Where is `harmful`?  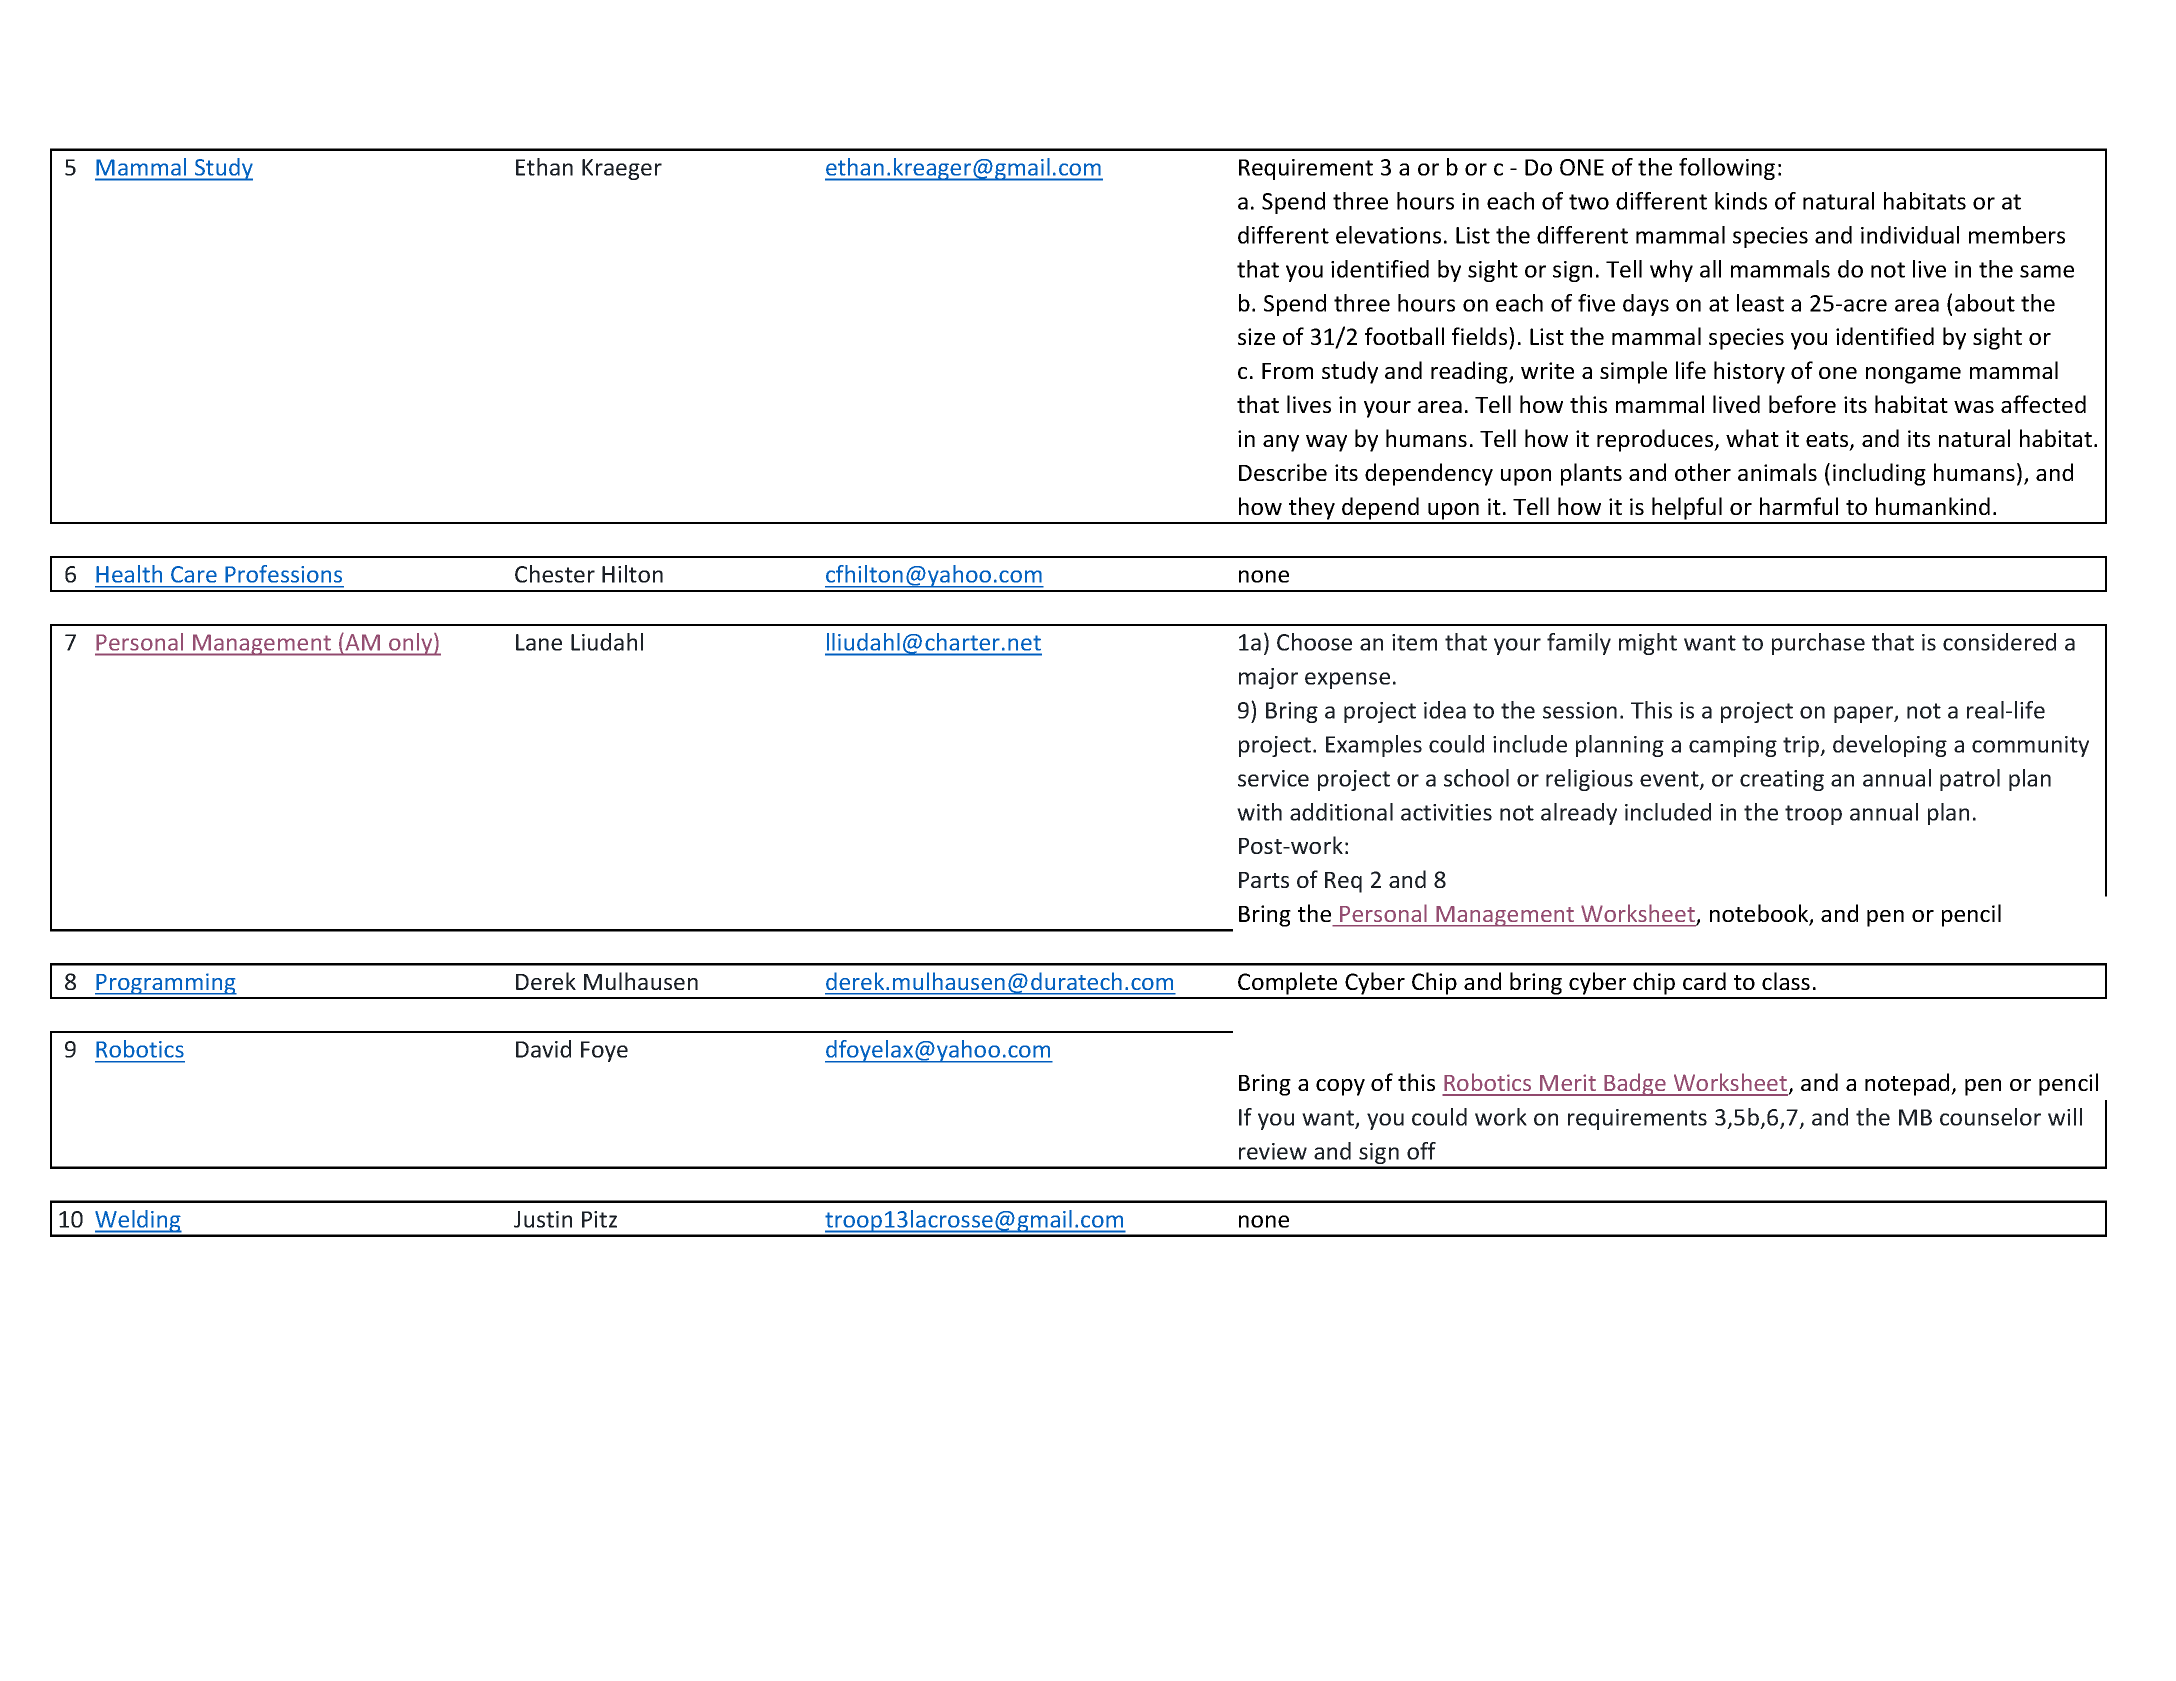 harmful is located at coordinates (1799, 506).
